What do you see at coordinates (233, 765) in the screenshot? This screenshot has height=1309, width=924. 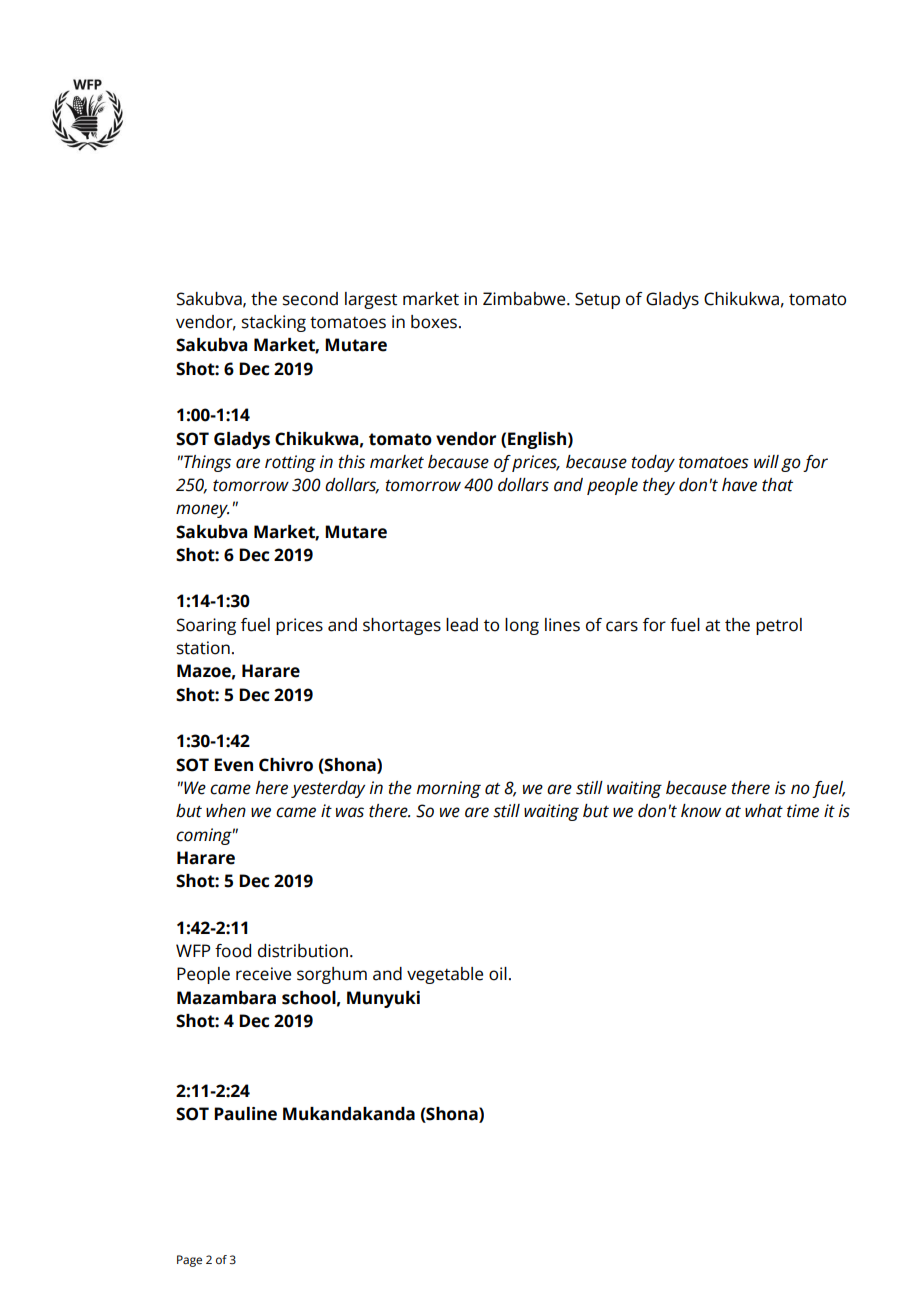 I see `Even` at bounding box center [233, 765].
